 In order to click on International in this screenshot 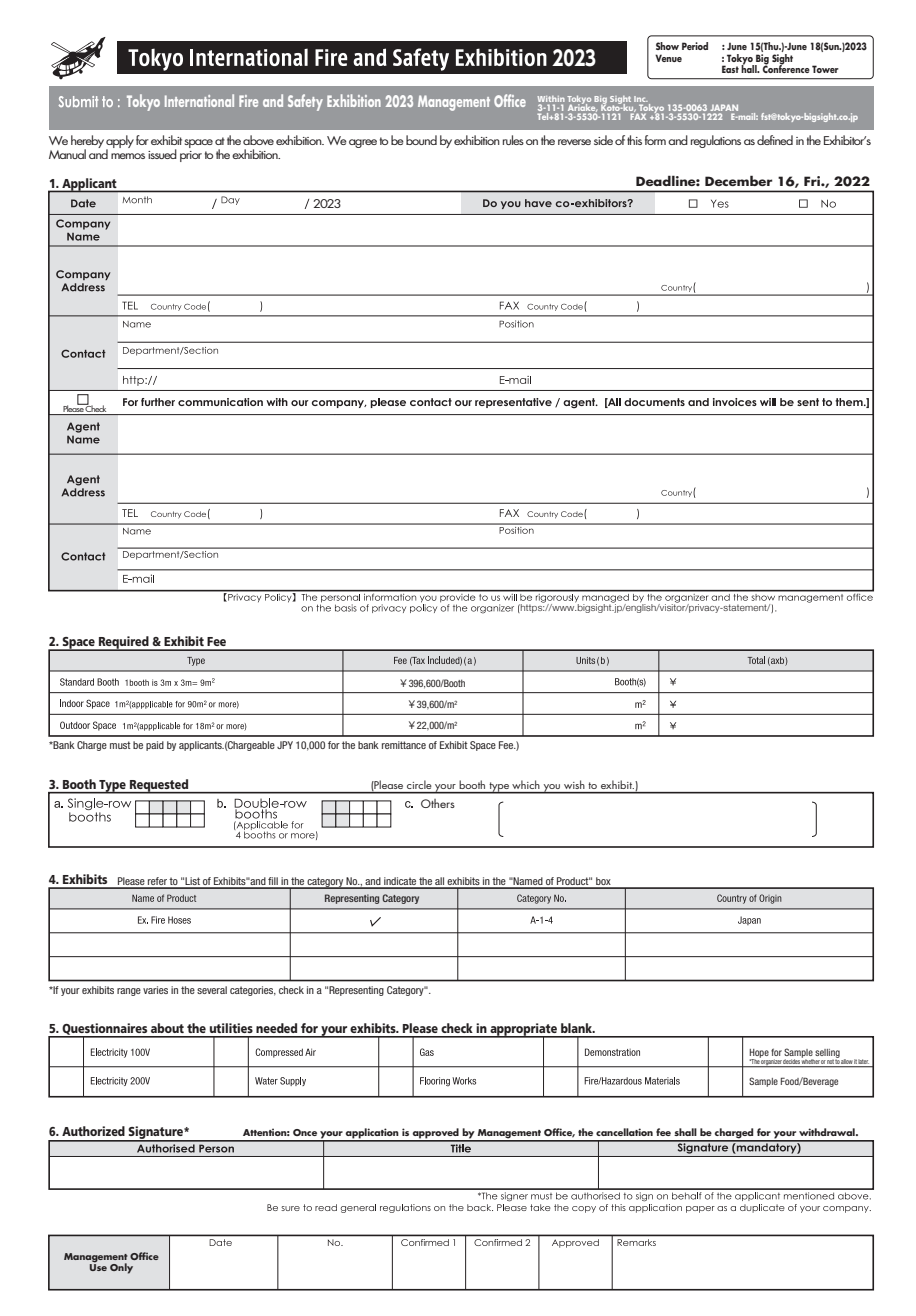, I will do `click(199, 100)`.
